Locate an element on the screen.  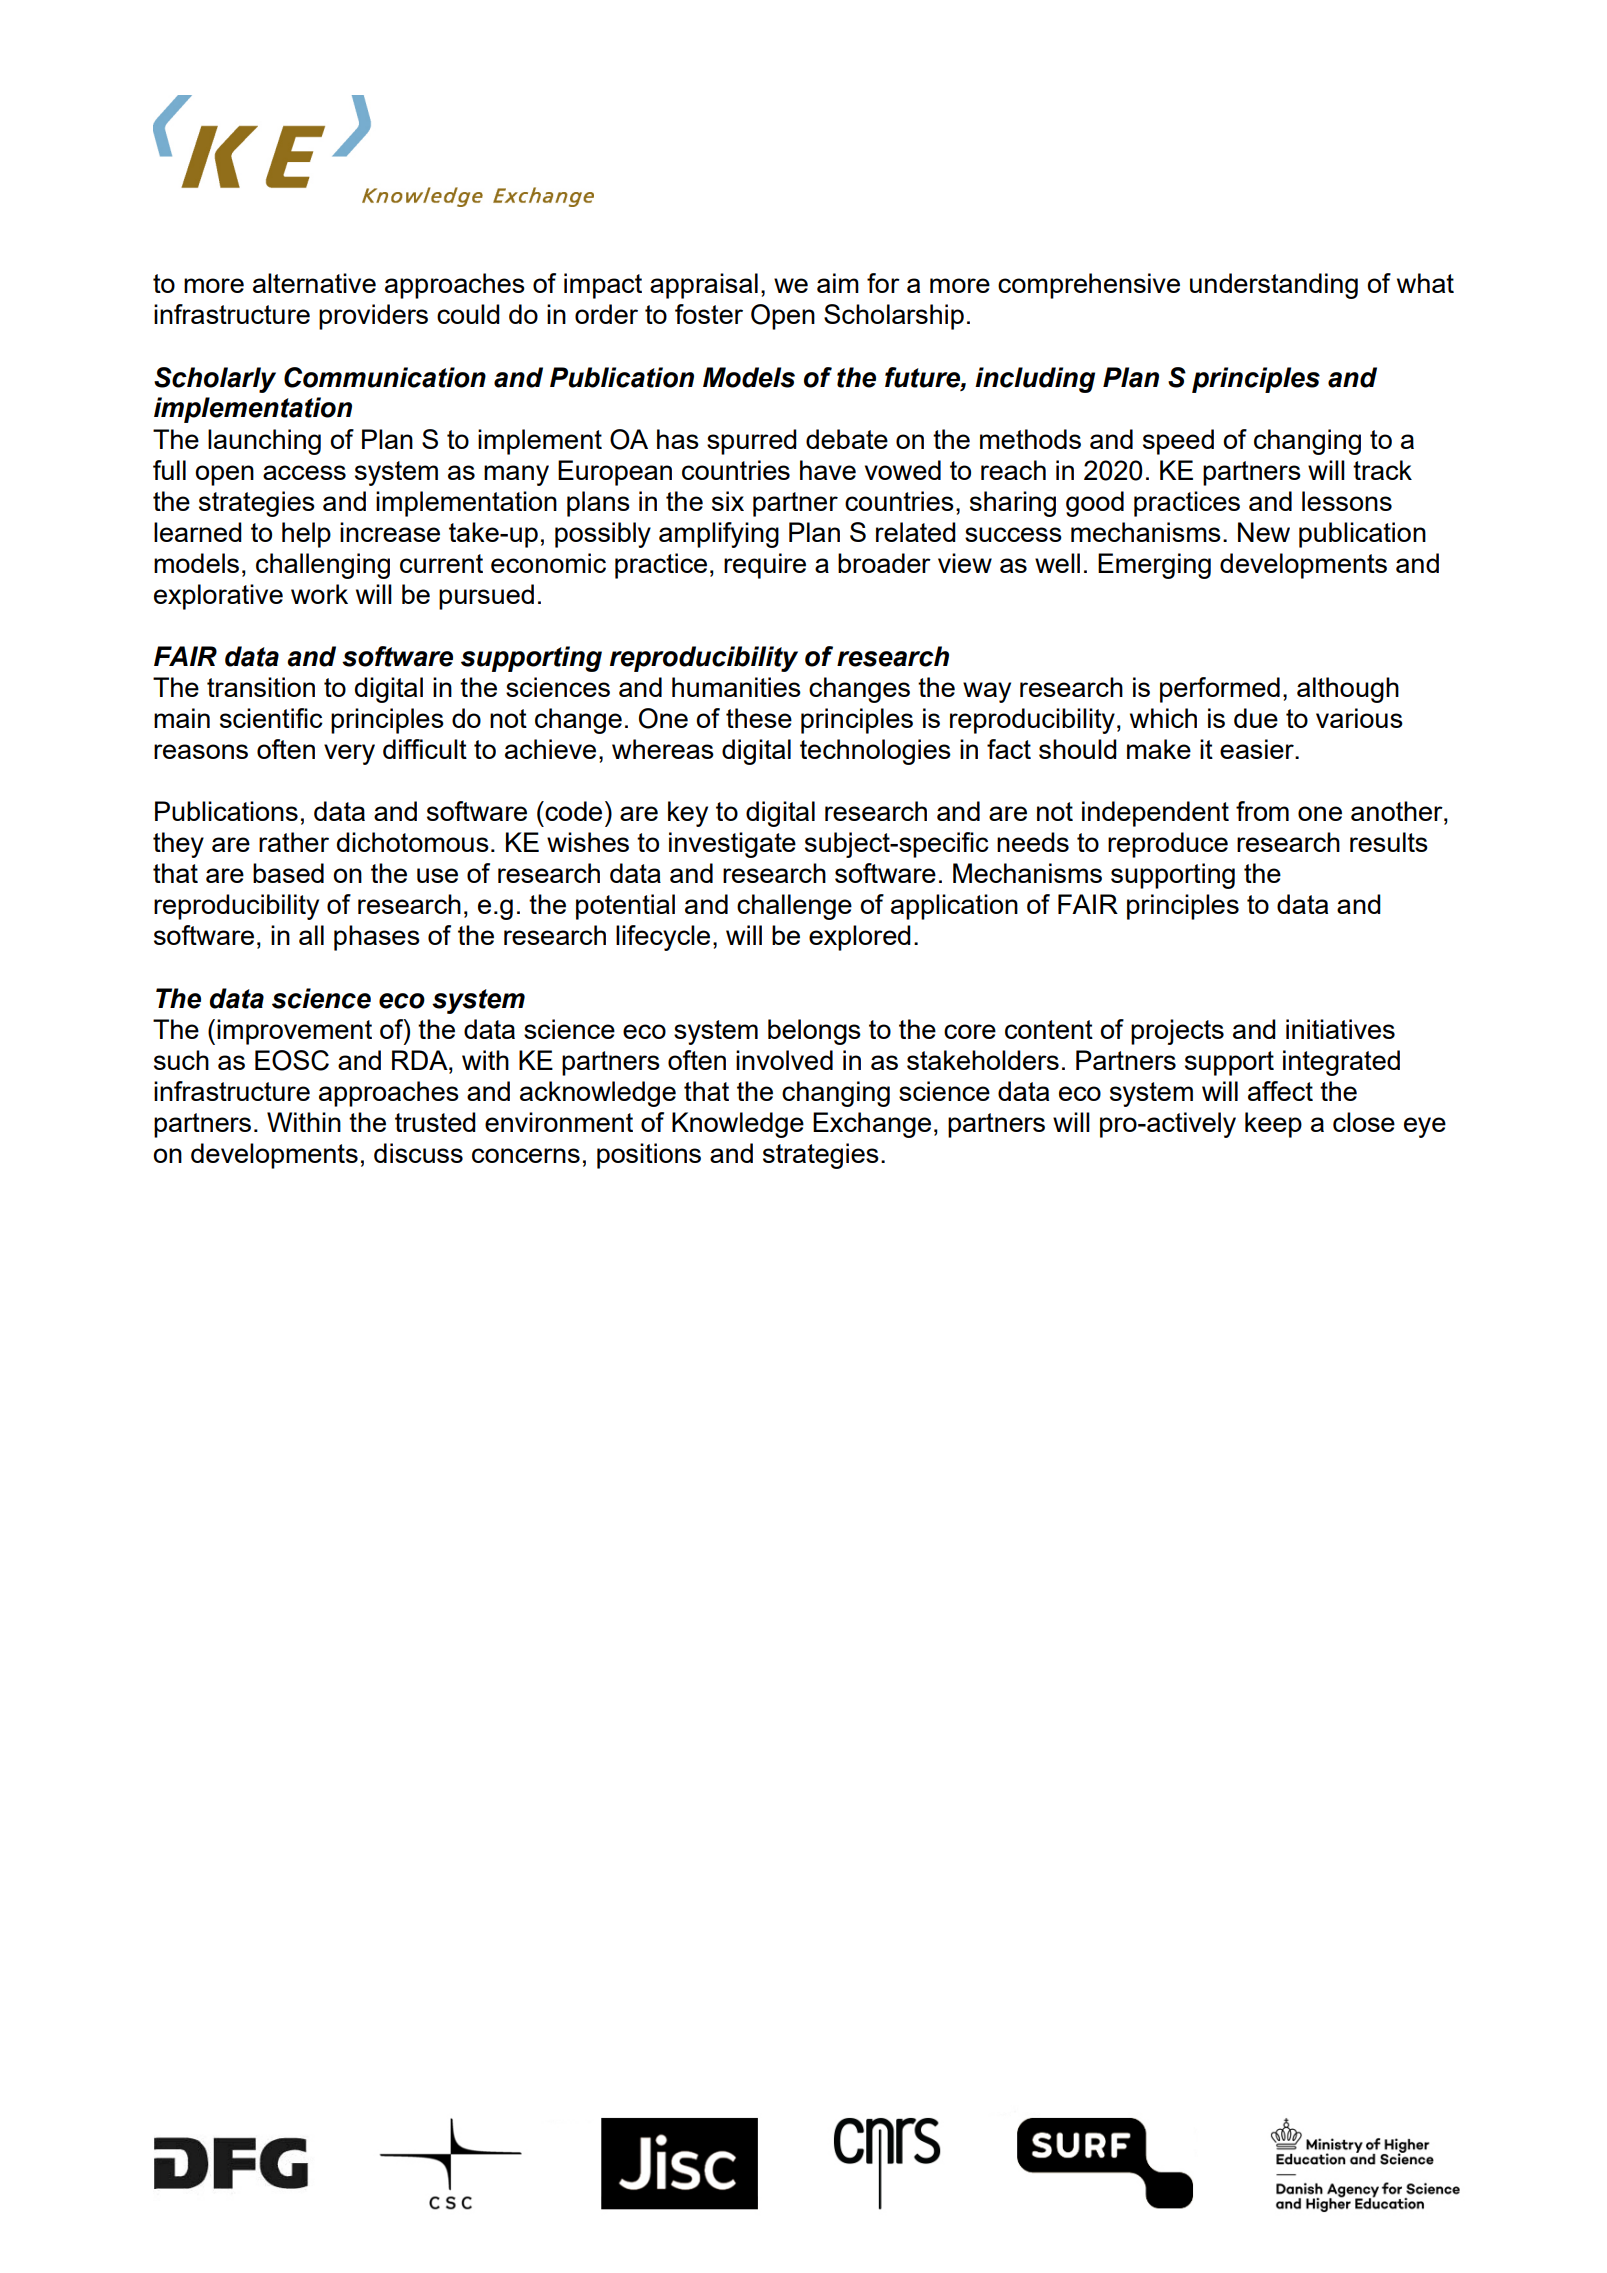
rather is located at coordinates (294, 842).
